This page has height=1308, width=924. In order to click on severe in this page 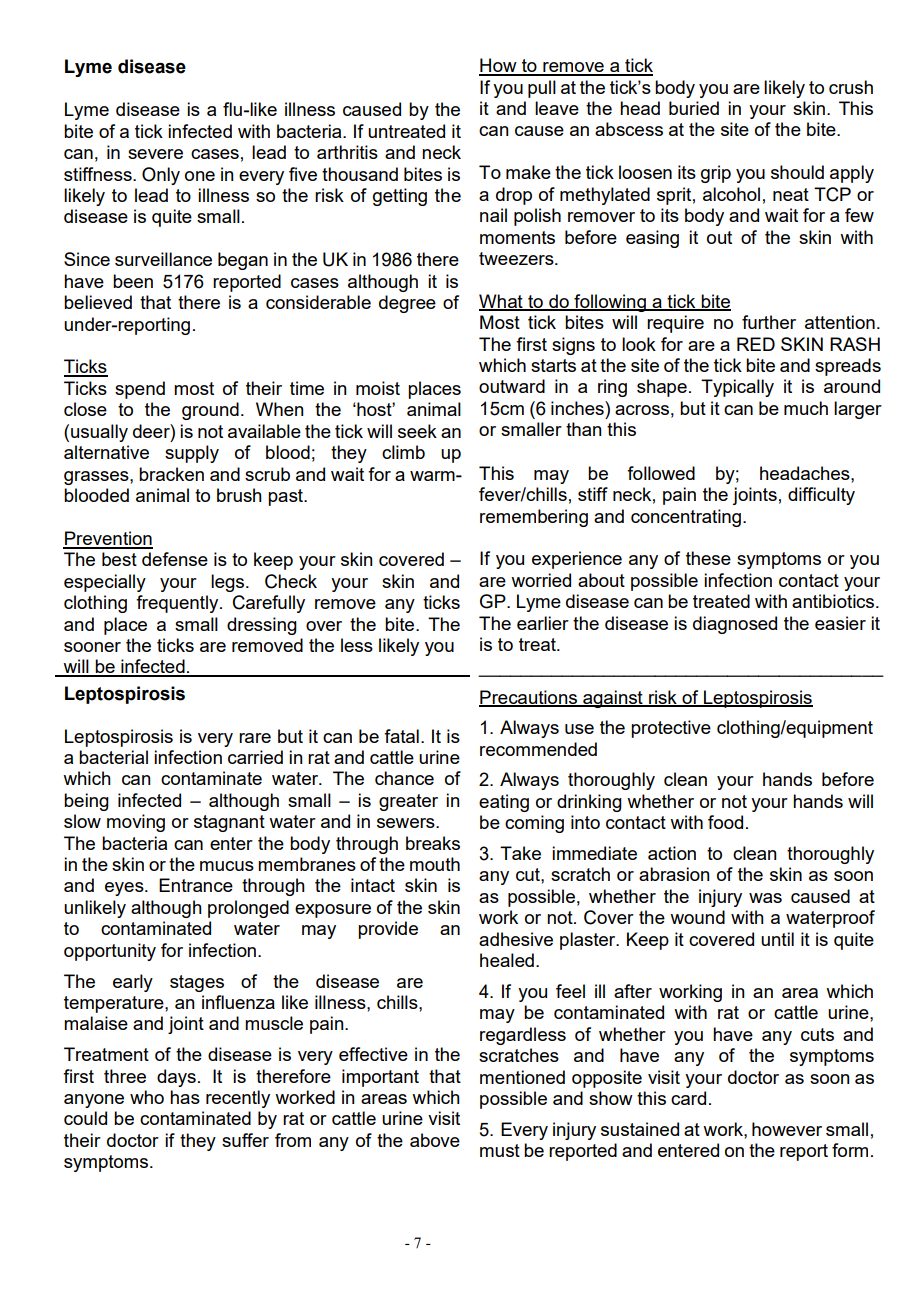, I will do `click(155, 154)`.
